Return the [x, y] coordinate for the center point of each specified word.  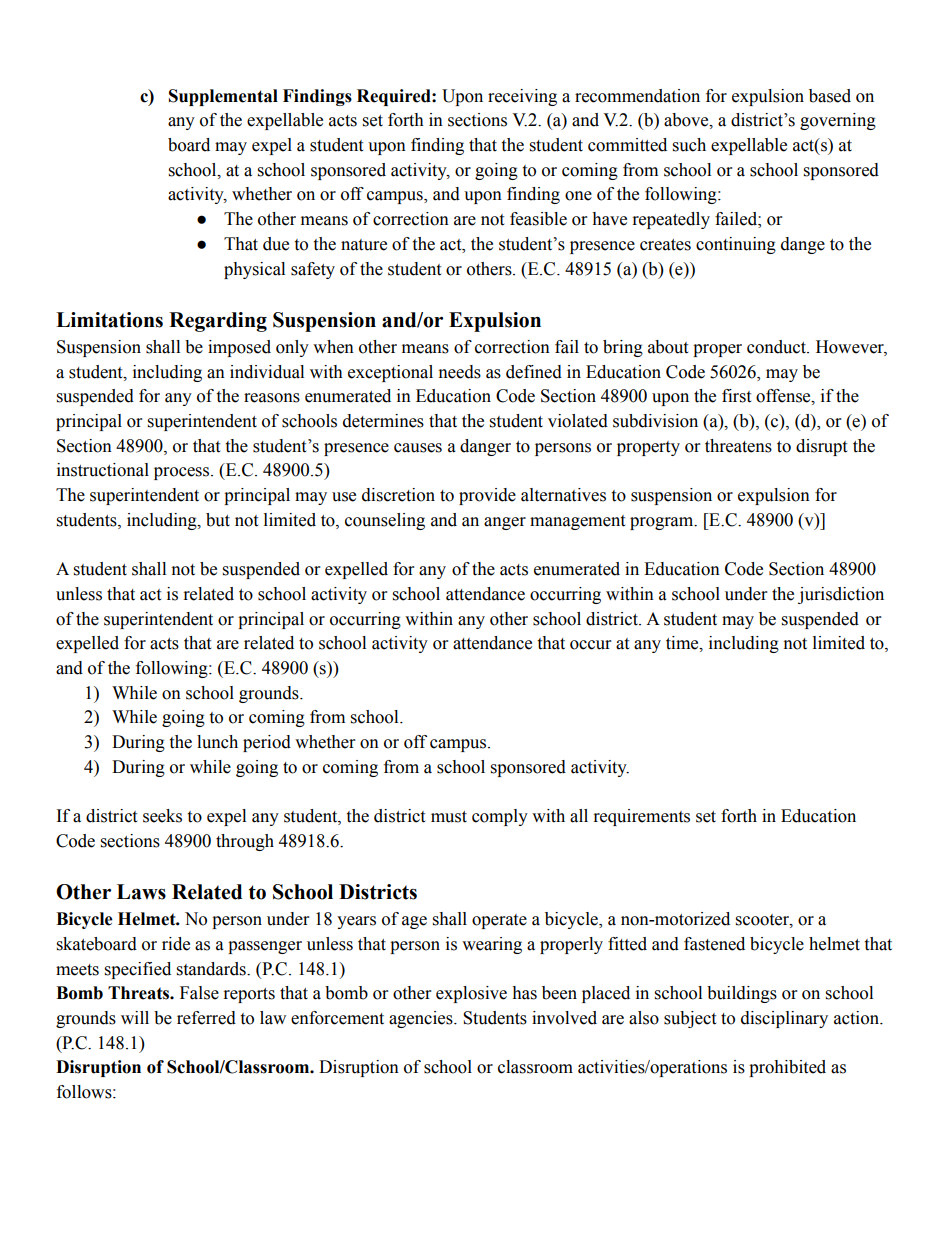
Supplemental [223, 97]
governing [838, 121]
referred [206, 1018]
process [183, 473]
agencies [422, 1019]
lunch [217, 742]
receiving [522, 97]
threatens [738, 446]
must [449, 817]
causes [418, 448]
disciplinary [784, 1019]
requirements [642, 817]
